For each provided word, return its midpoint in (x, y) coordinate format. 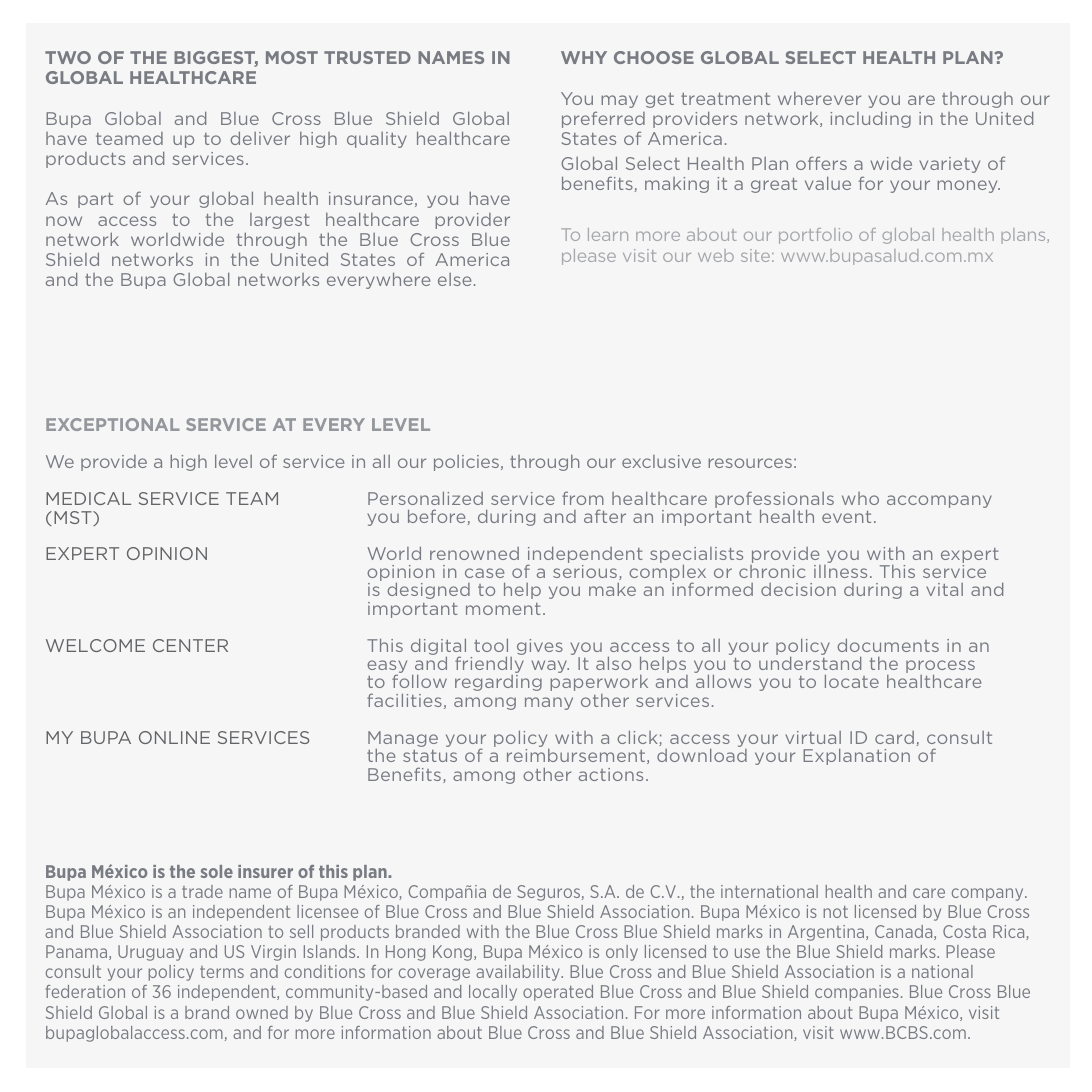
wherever (819, 98)
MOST (292, 57)
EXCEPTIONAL (113, 424)
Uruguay (151, 953)
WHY (584, 57)
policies (466, 463)
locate (852, 681)
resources (750, 463)
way (550, 666)
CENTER (190, 645)
